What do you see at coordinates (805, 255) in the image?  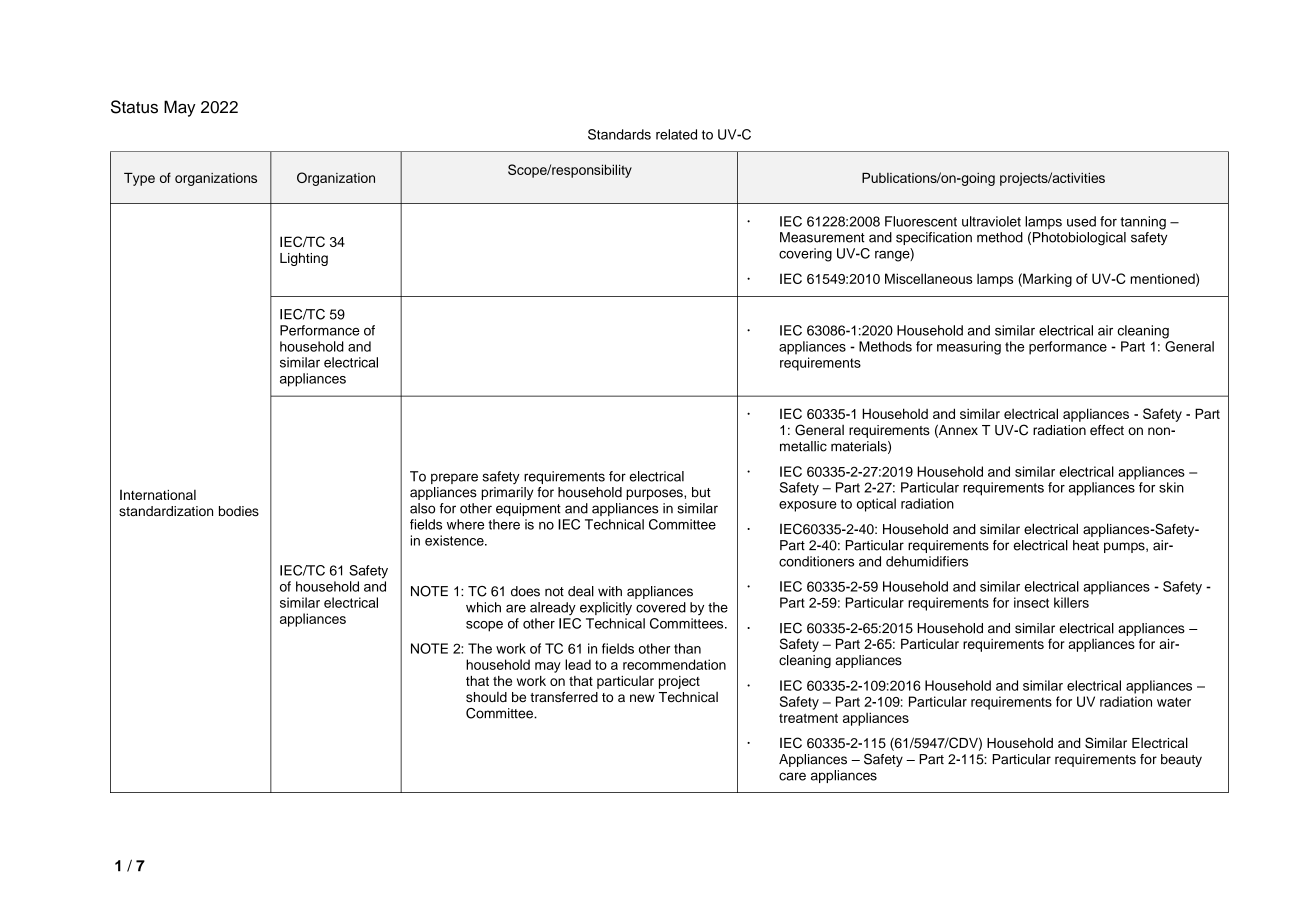 I see `covering` at bounding box center [805, 255].
